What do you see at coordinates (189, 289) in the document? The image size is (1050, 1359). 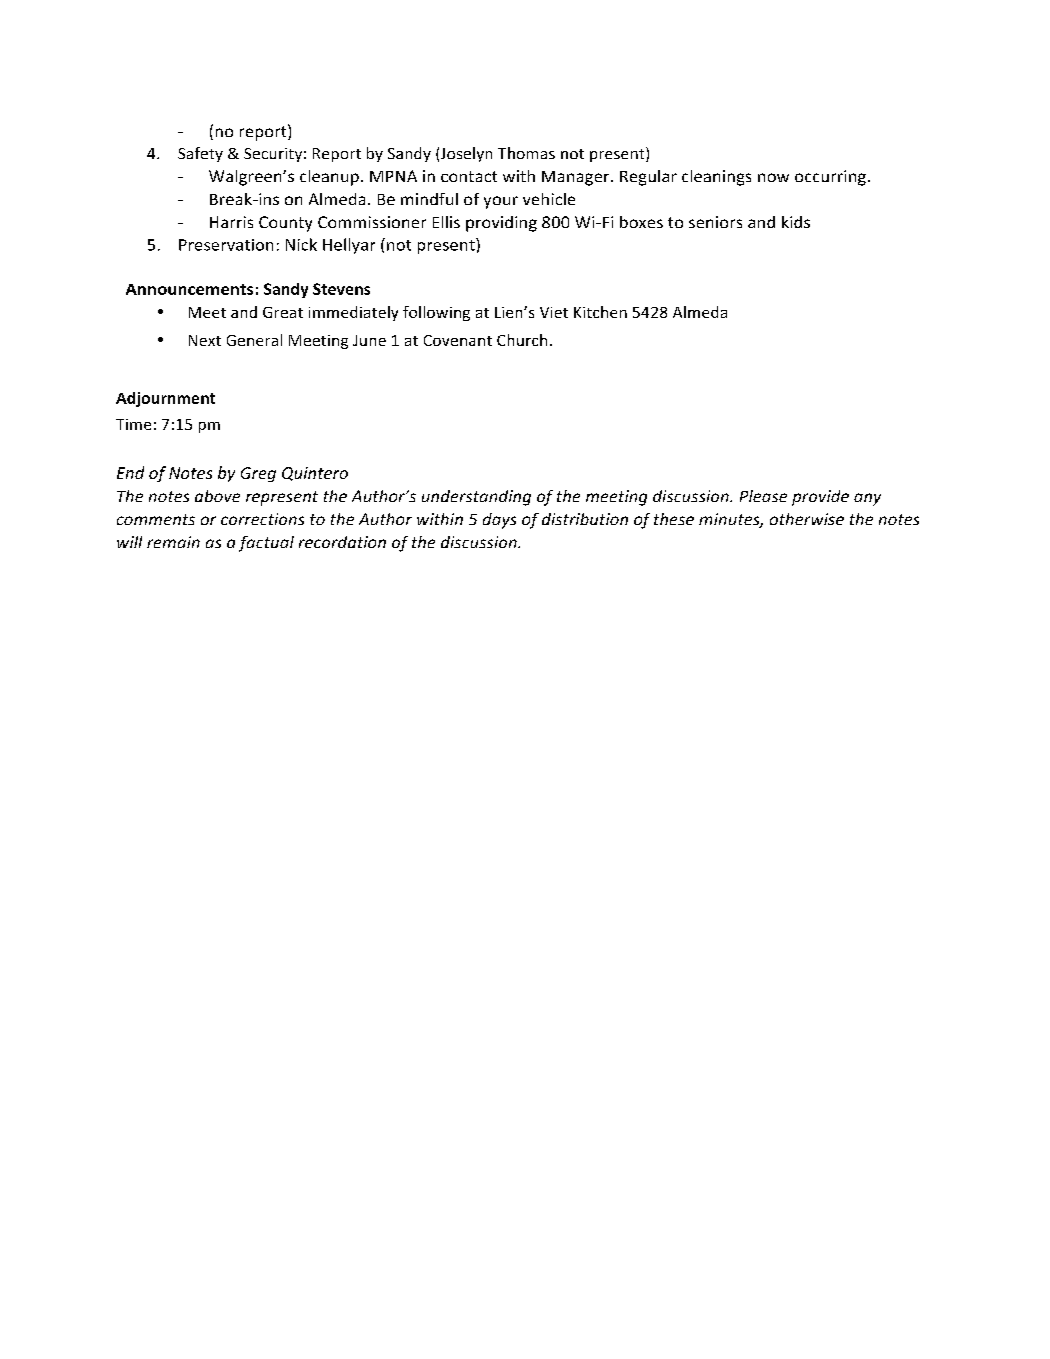 I see `Announcements` at bounding box center [189, 289].
